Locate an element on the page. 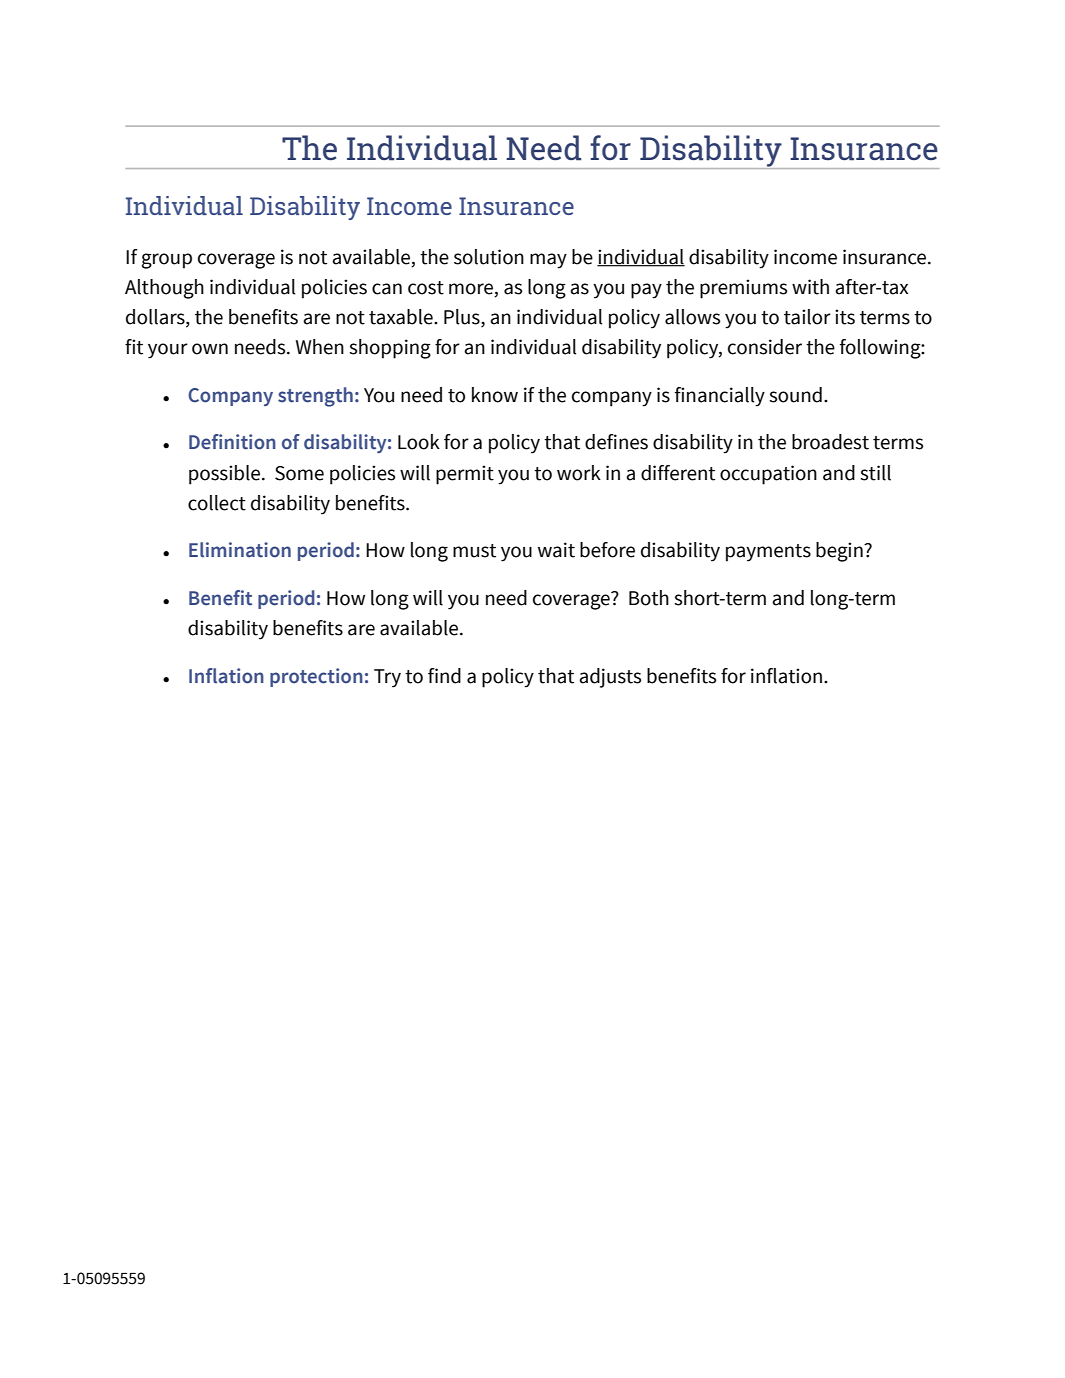 The image size is (1065, 1378). own is located at coordinates (210, 349).
